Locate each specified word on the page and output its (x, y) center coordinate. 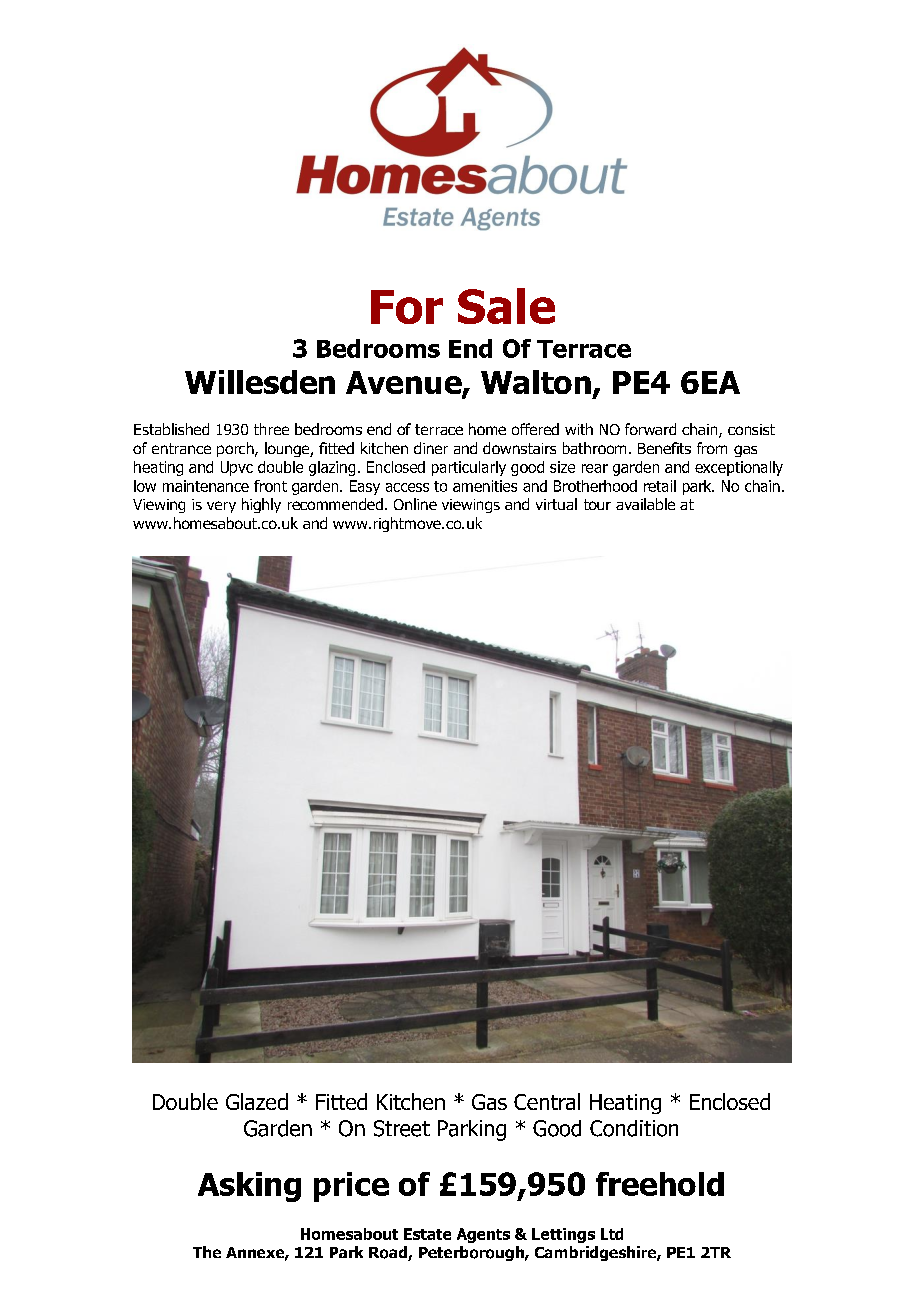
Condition (634, 1128)
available (645, 504)
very (221, 507)
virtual (556, 504)
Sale (506, 306)
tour (597, 504)
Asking (249, 1187)
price (351, 1187)
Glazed (257, 1101)
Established (171, 429)
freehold (660, 1184)
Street (402, 1128)
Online (415, 504)
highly (261, 505)
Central (547, 1101)
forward (650, 429)
